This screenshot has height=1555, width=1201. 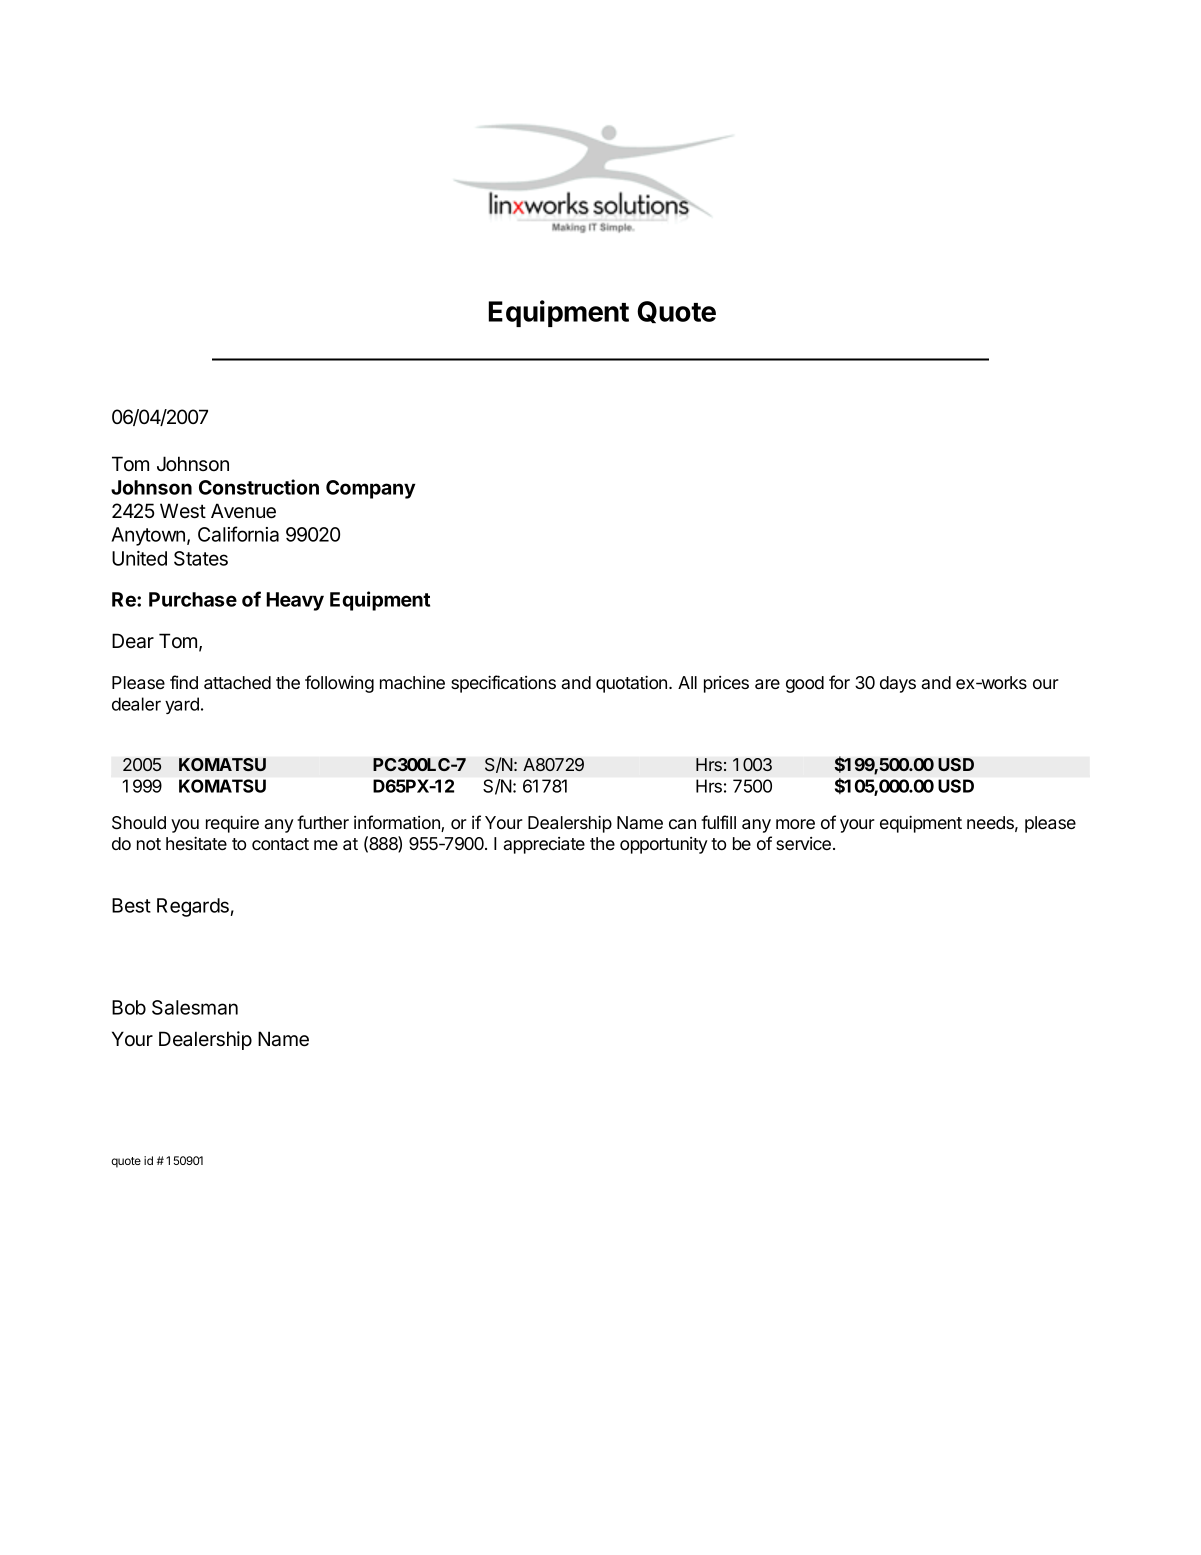 What do you see at coordinates (503, 684) in the screenshot?
I see `specifications` at bounding box center [503, 684].
